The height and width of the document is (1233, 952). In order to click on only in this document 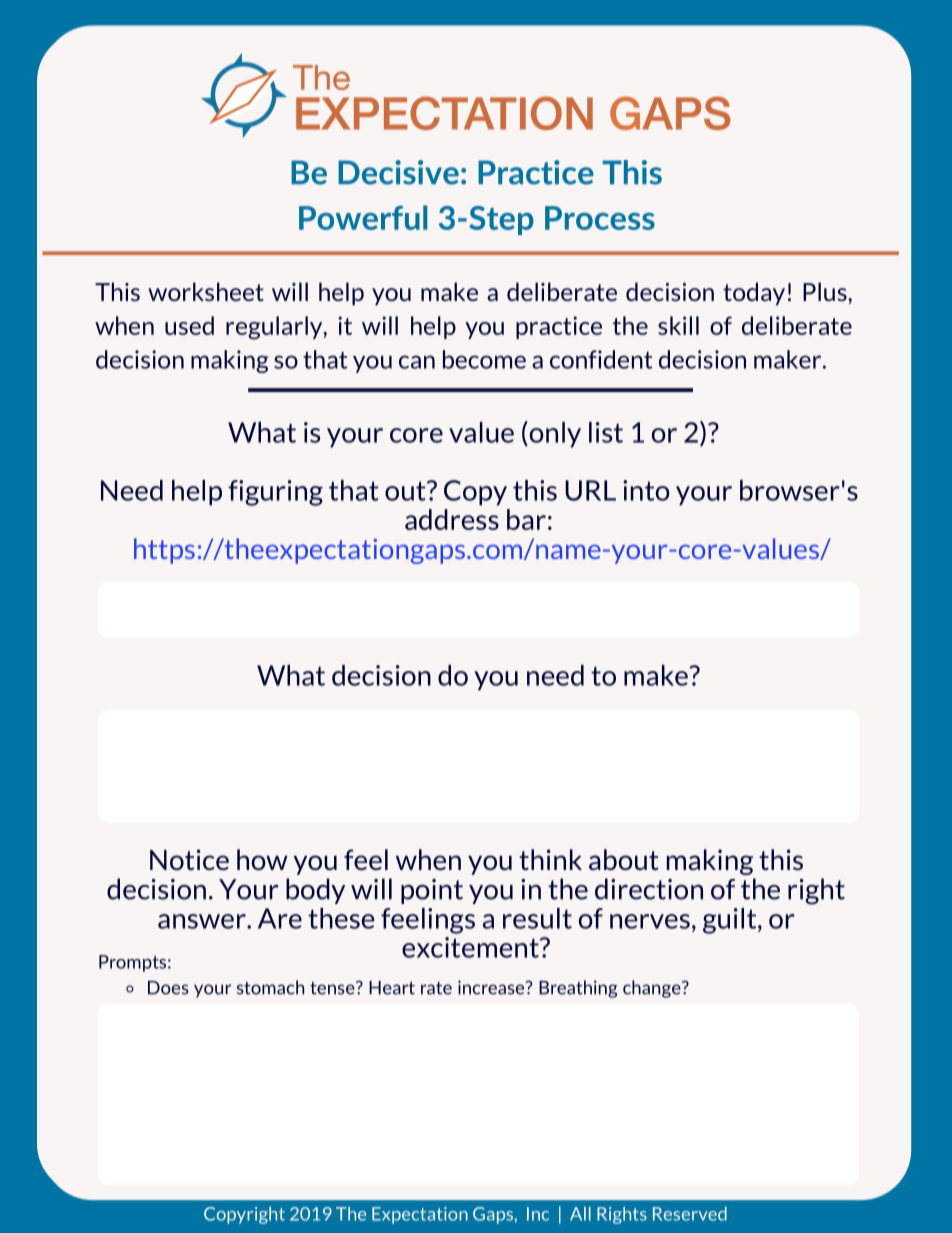, I will do `click(554, 435)`.
